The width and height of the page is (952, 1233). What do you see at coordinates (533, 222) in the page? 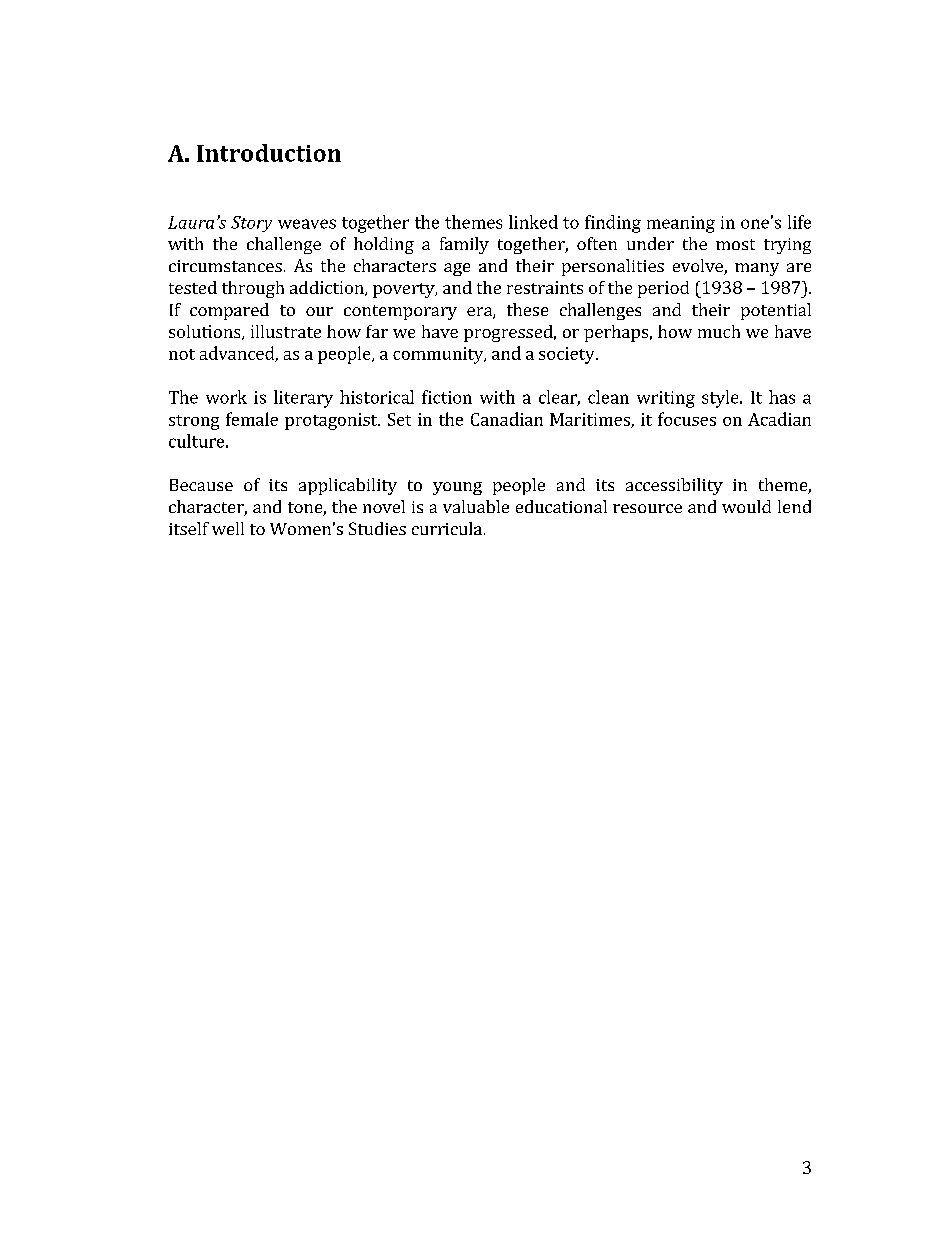
I see `linked` at bounding box center [533, 222].
